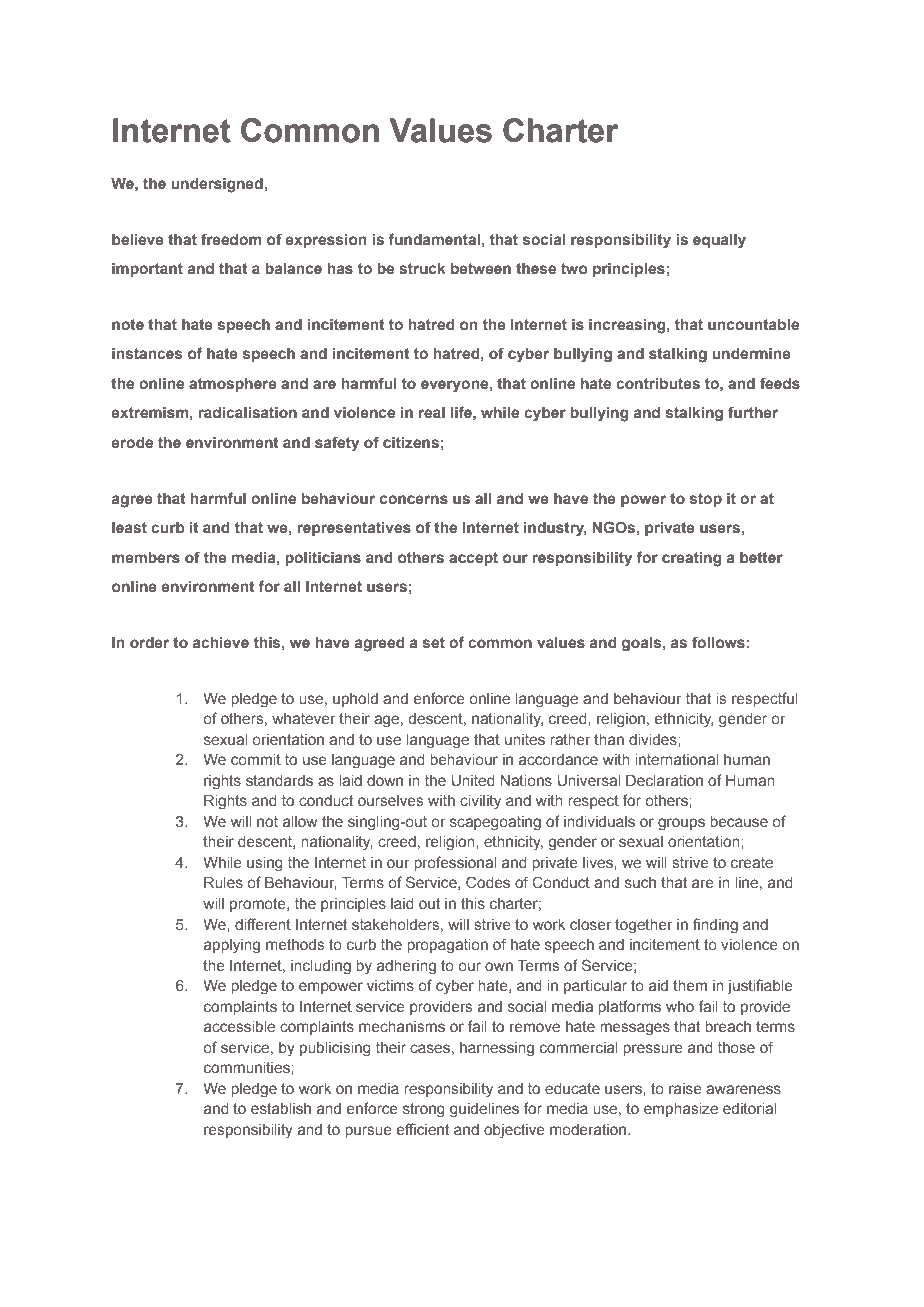 This image has height=1307, width=924. I want to click on civility, so click(480, 802).
